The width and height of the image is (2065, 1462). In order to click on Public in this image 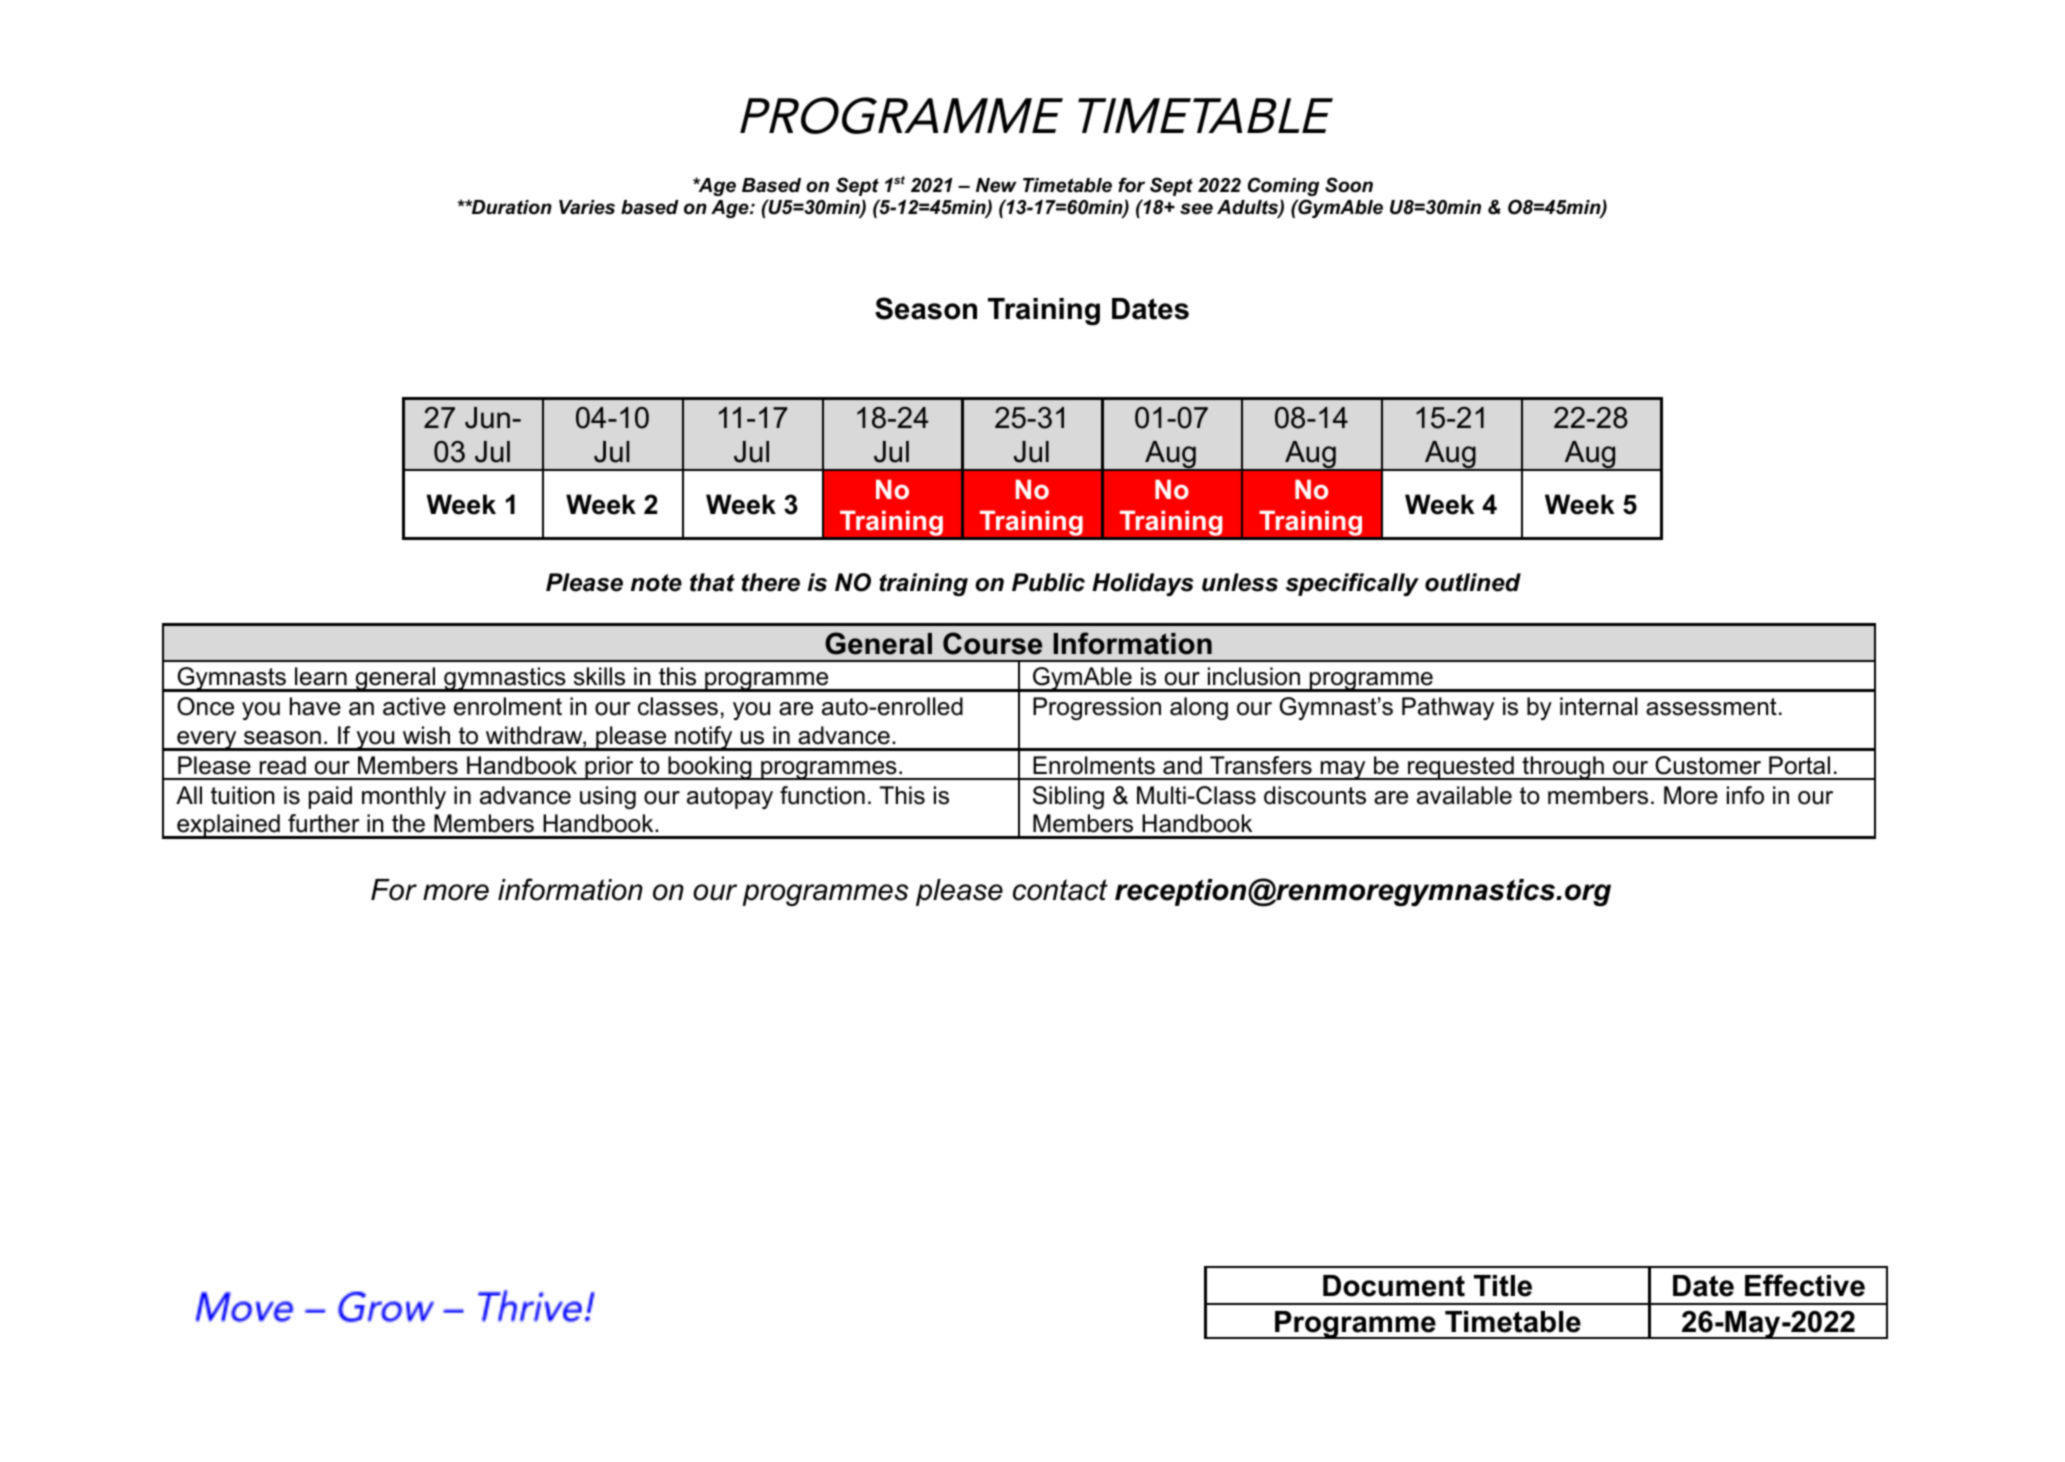, I will do `click(1048, 582)`.
